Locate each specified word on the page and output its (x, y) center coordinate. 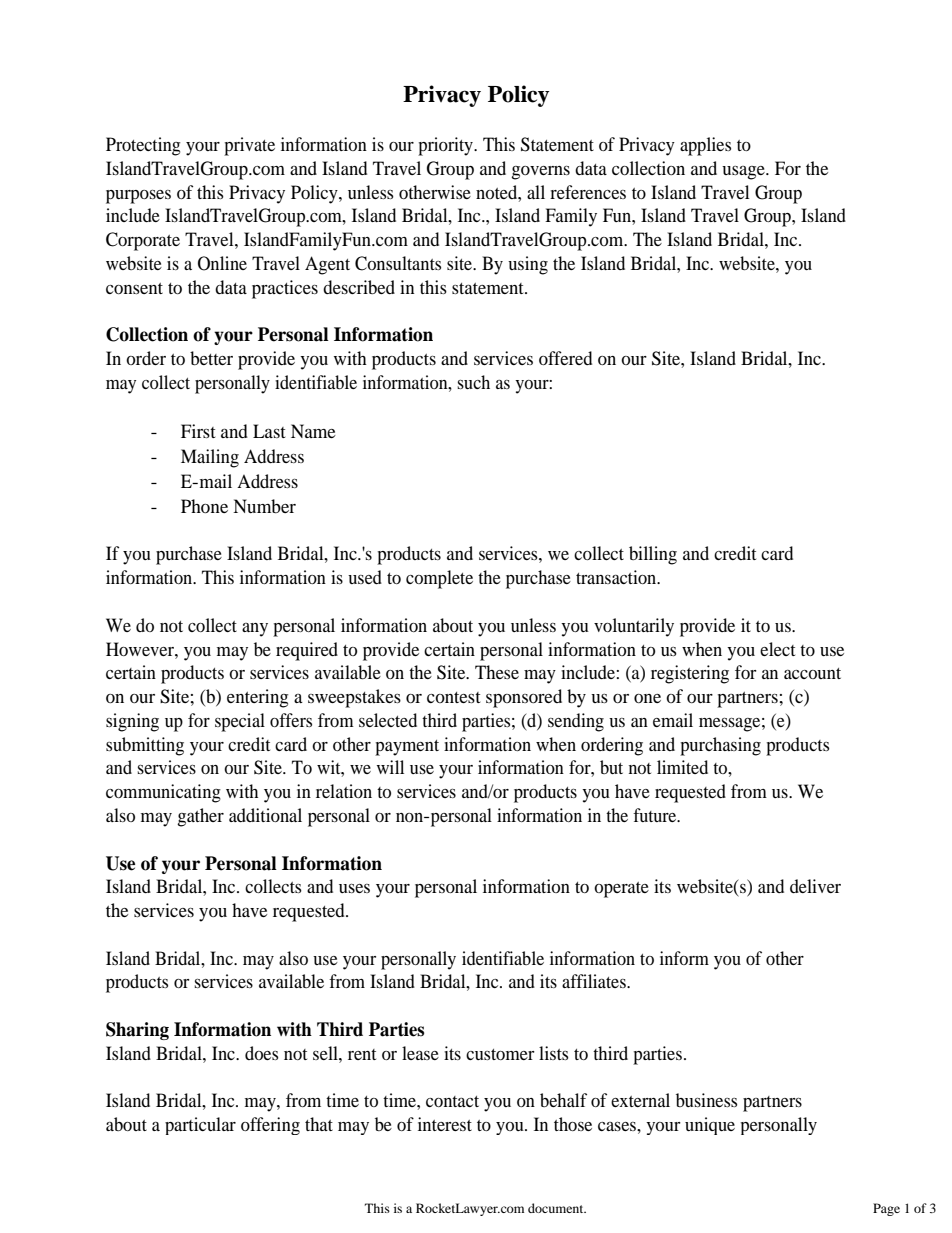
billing (653, 555)
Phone (204, 506)
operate (621, 890)
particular (200, 1126)
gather (200, 817)
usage (744, 173)
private (249, 146)
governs (540, 173)
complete (439, 579)
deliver (815, 886)
